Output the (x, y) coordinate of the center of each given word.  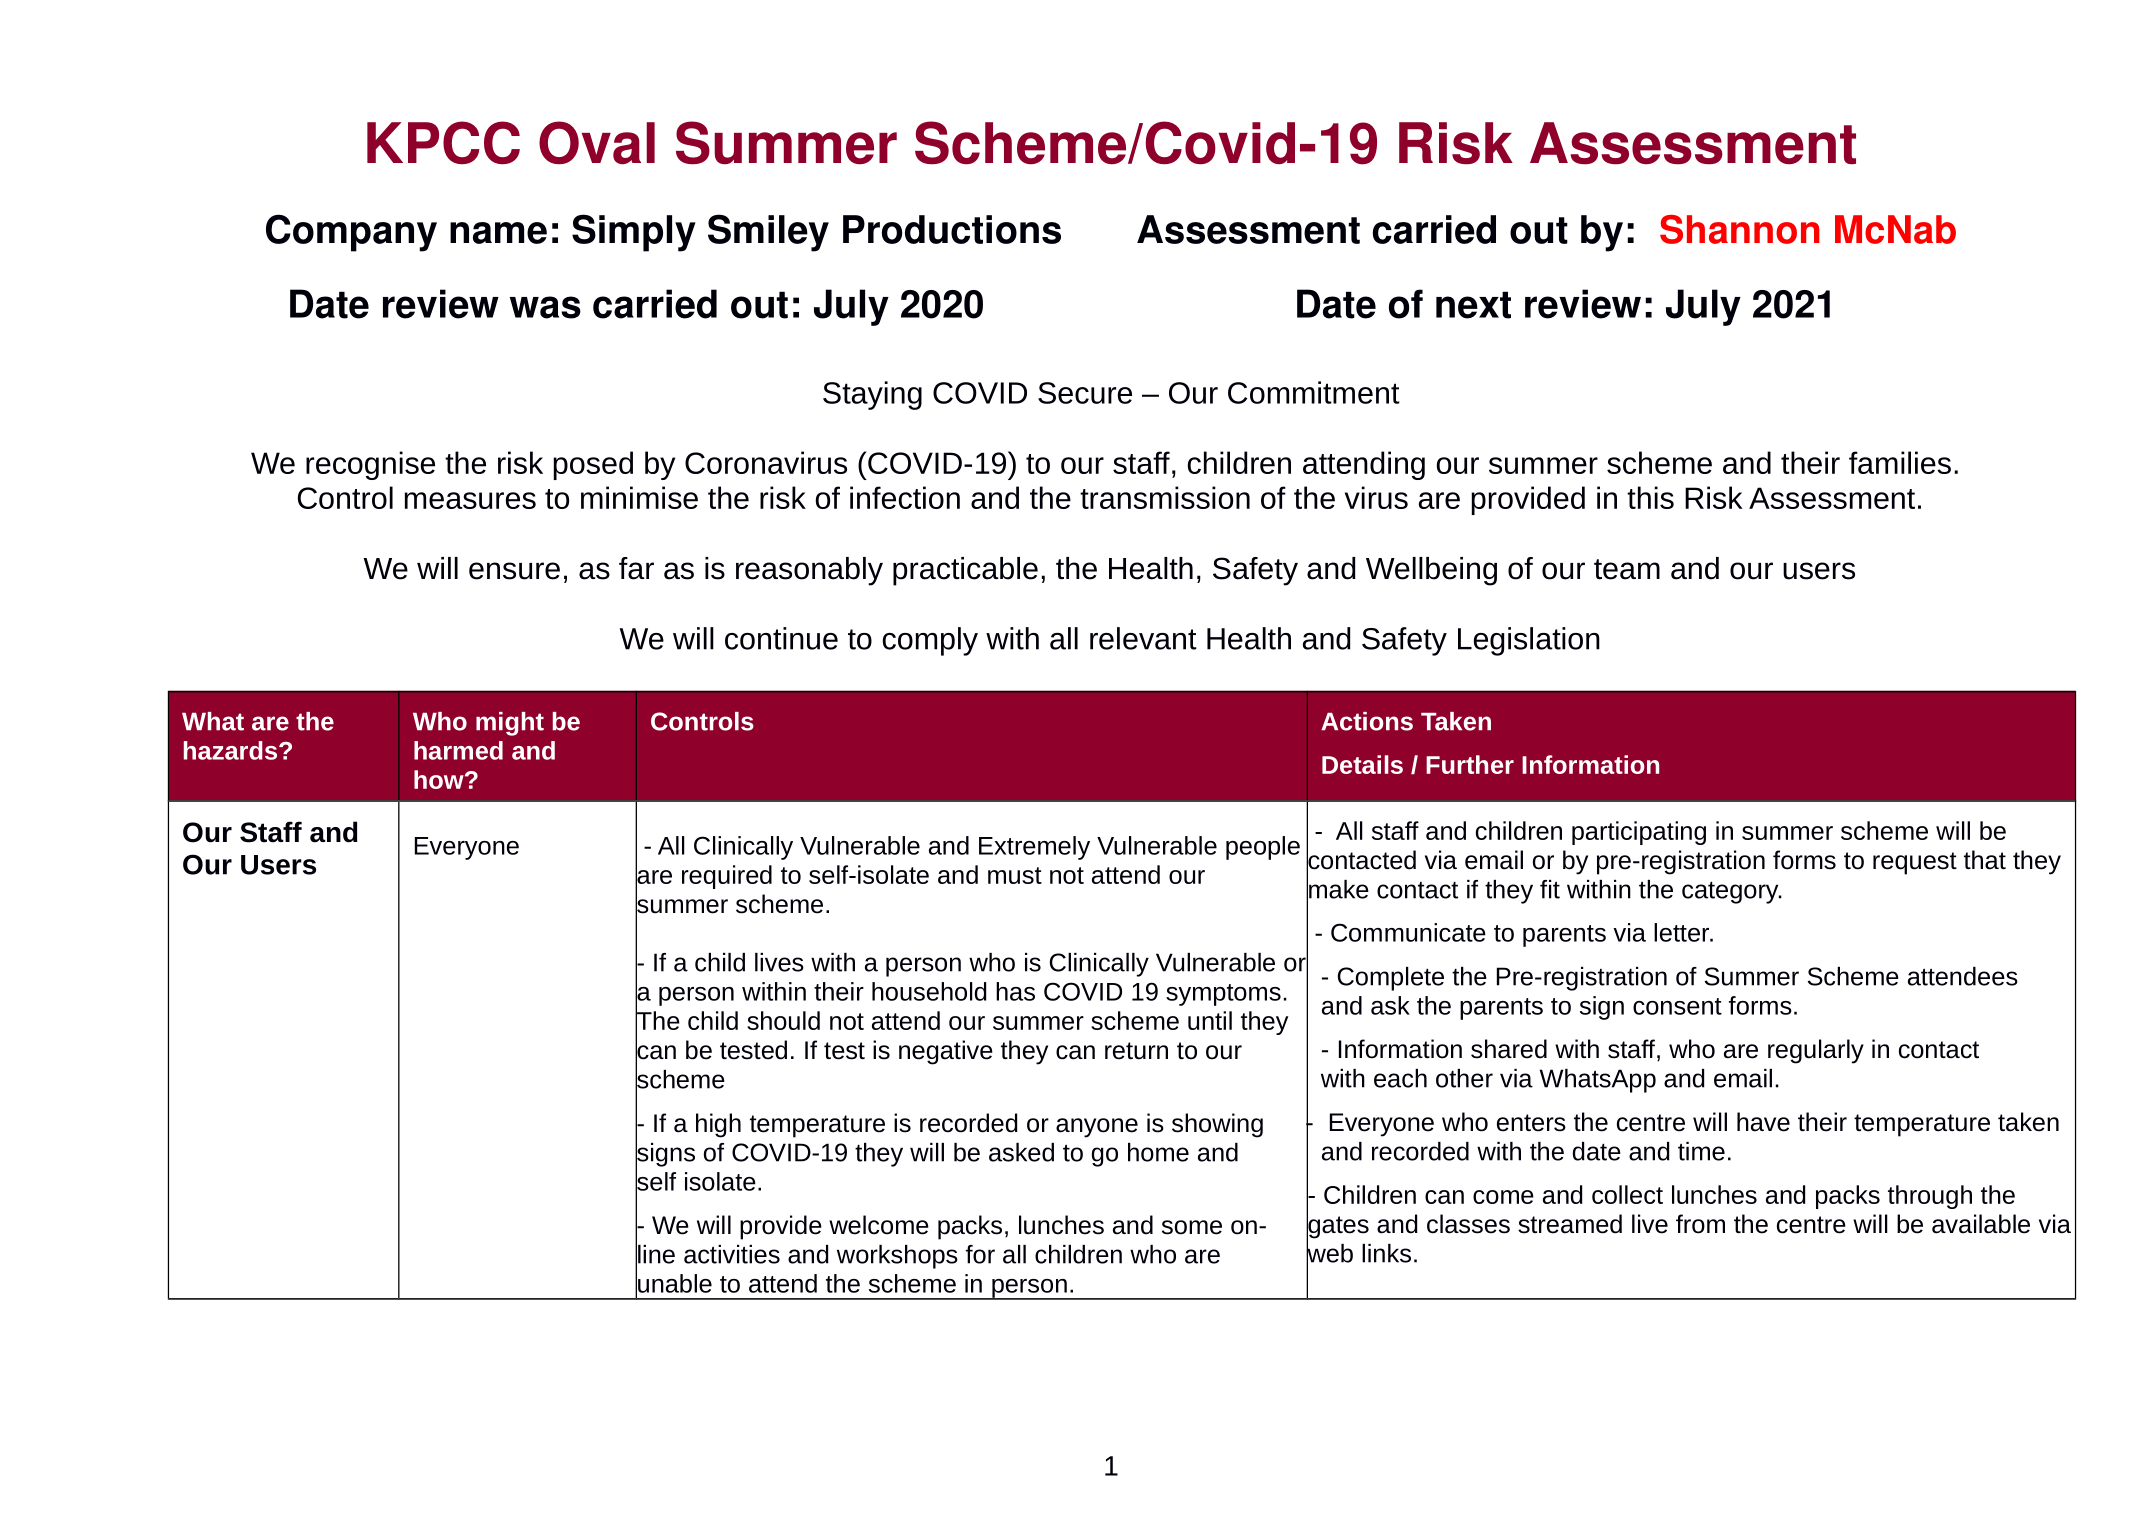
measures (470, 500)
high (718, 1125)
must (1015, 875)
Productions (952, 229)
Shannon (1740, 229)
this (1650, 497)
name (498, 233)
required (727, 877)
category (1731, 893)
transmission (1165, 497)
